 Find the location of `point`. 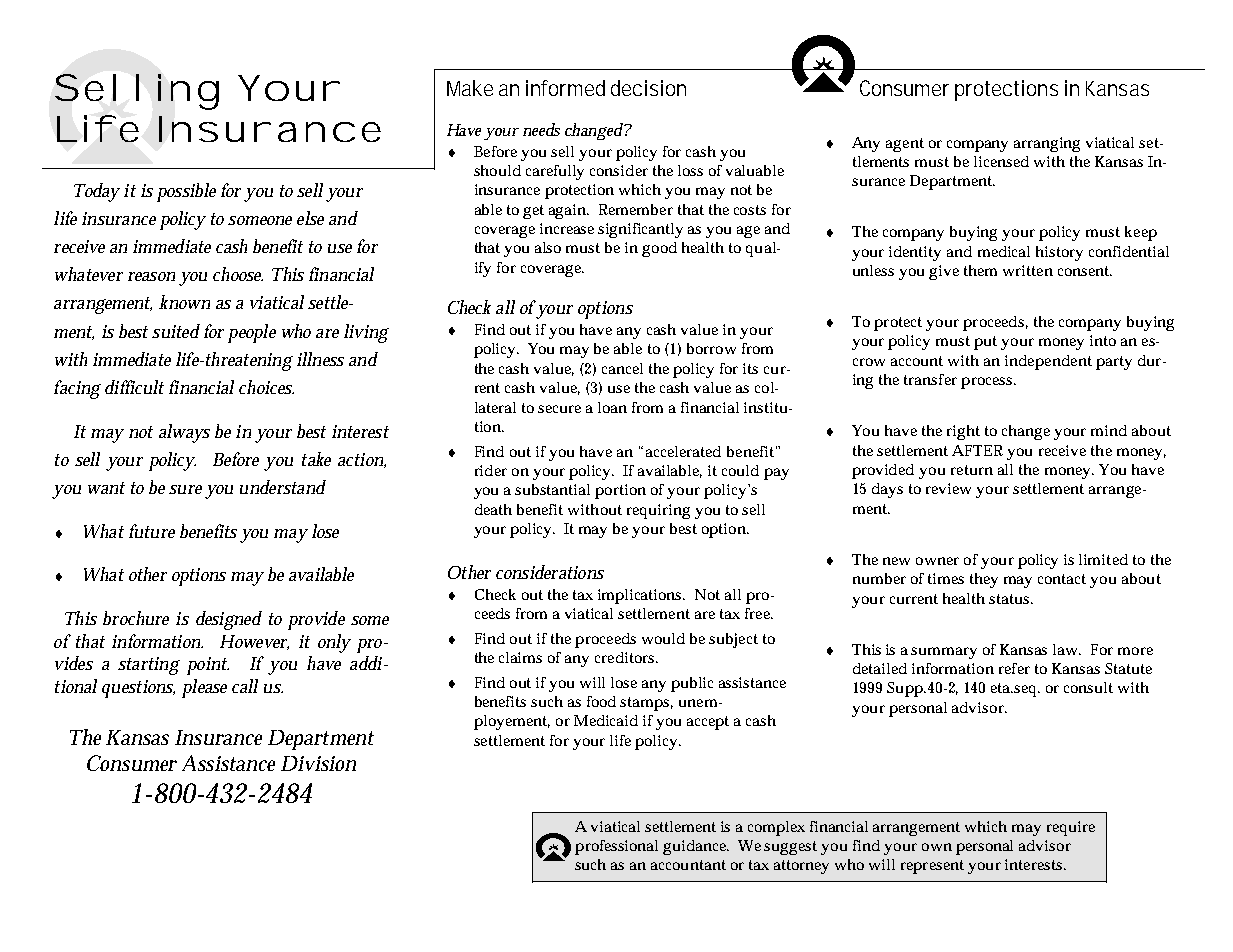

point is located at coordinates (208, 666).
